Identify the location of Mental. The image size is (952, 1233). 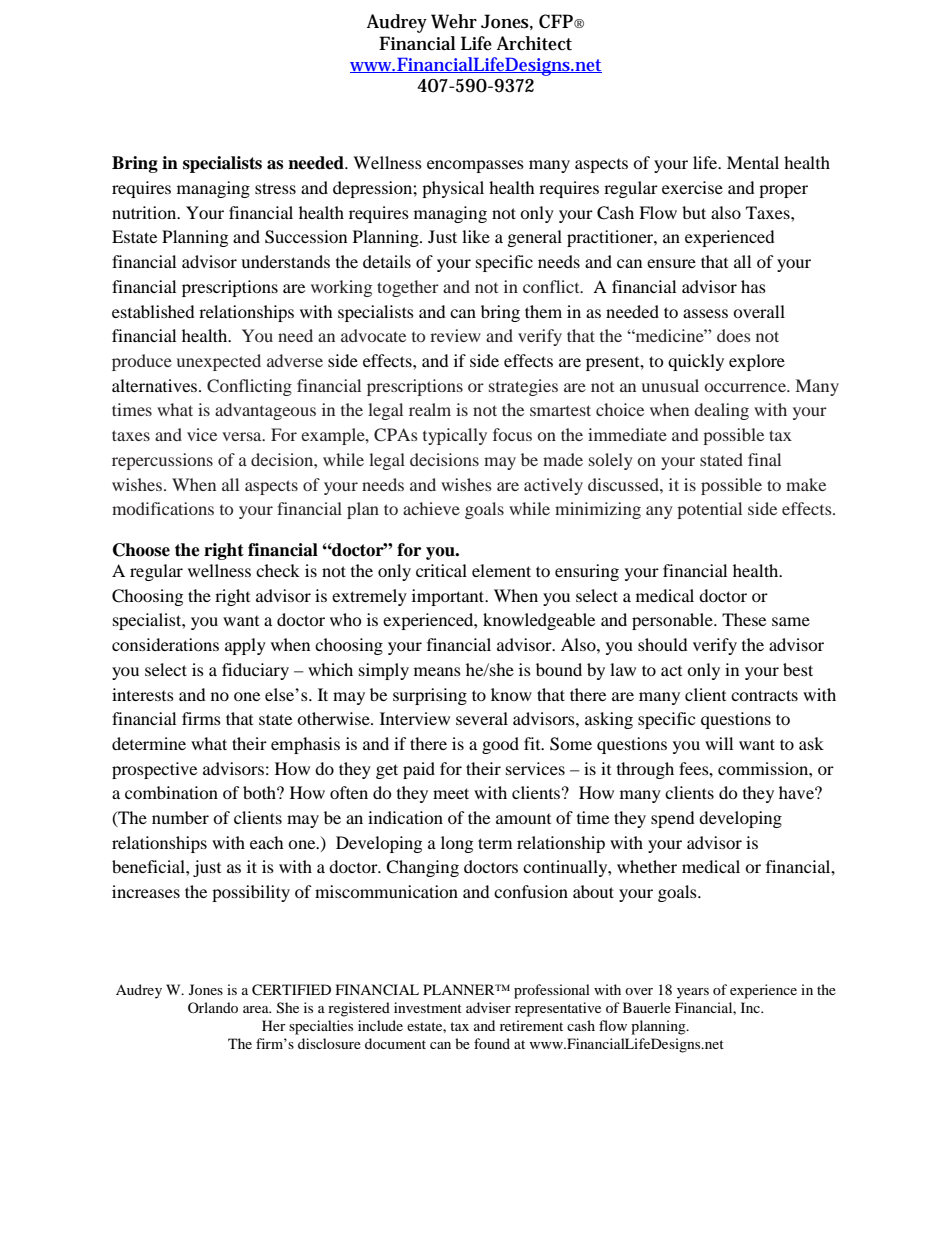
(753, 162).
